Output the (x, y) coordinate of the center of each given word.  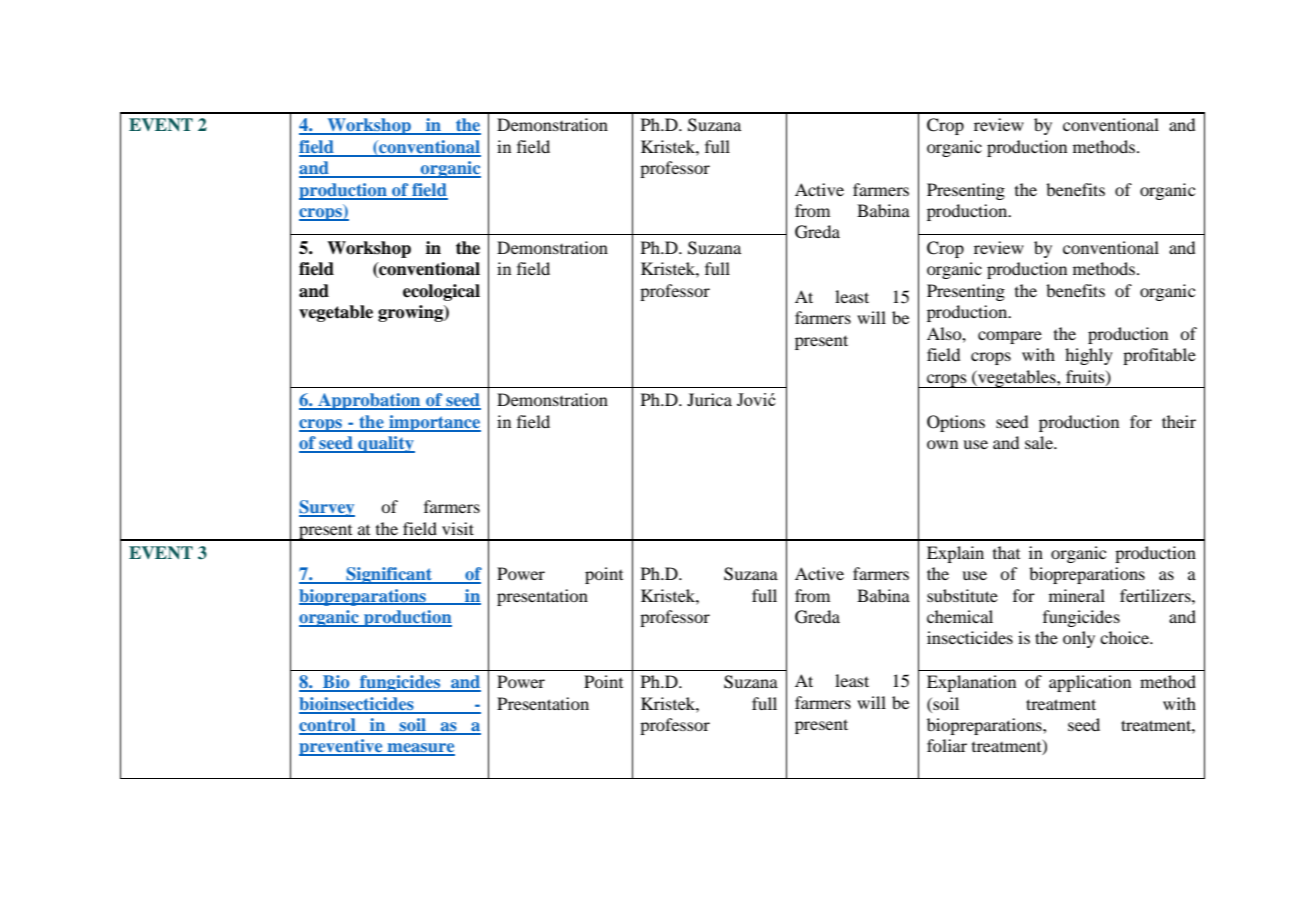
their (1179, 421)
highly (1089, 356)
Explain (955, 554)
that (1006, 552)
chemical (960, 616)
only (1079, 639)
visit (458, 528)
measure (420, 749)
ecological (441, 292)
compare (1010, 337)
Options (956, 423)
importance (434, 423)
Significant (389, 575)
